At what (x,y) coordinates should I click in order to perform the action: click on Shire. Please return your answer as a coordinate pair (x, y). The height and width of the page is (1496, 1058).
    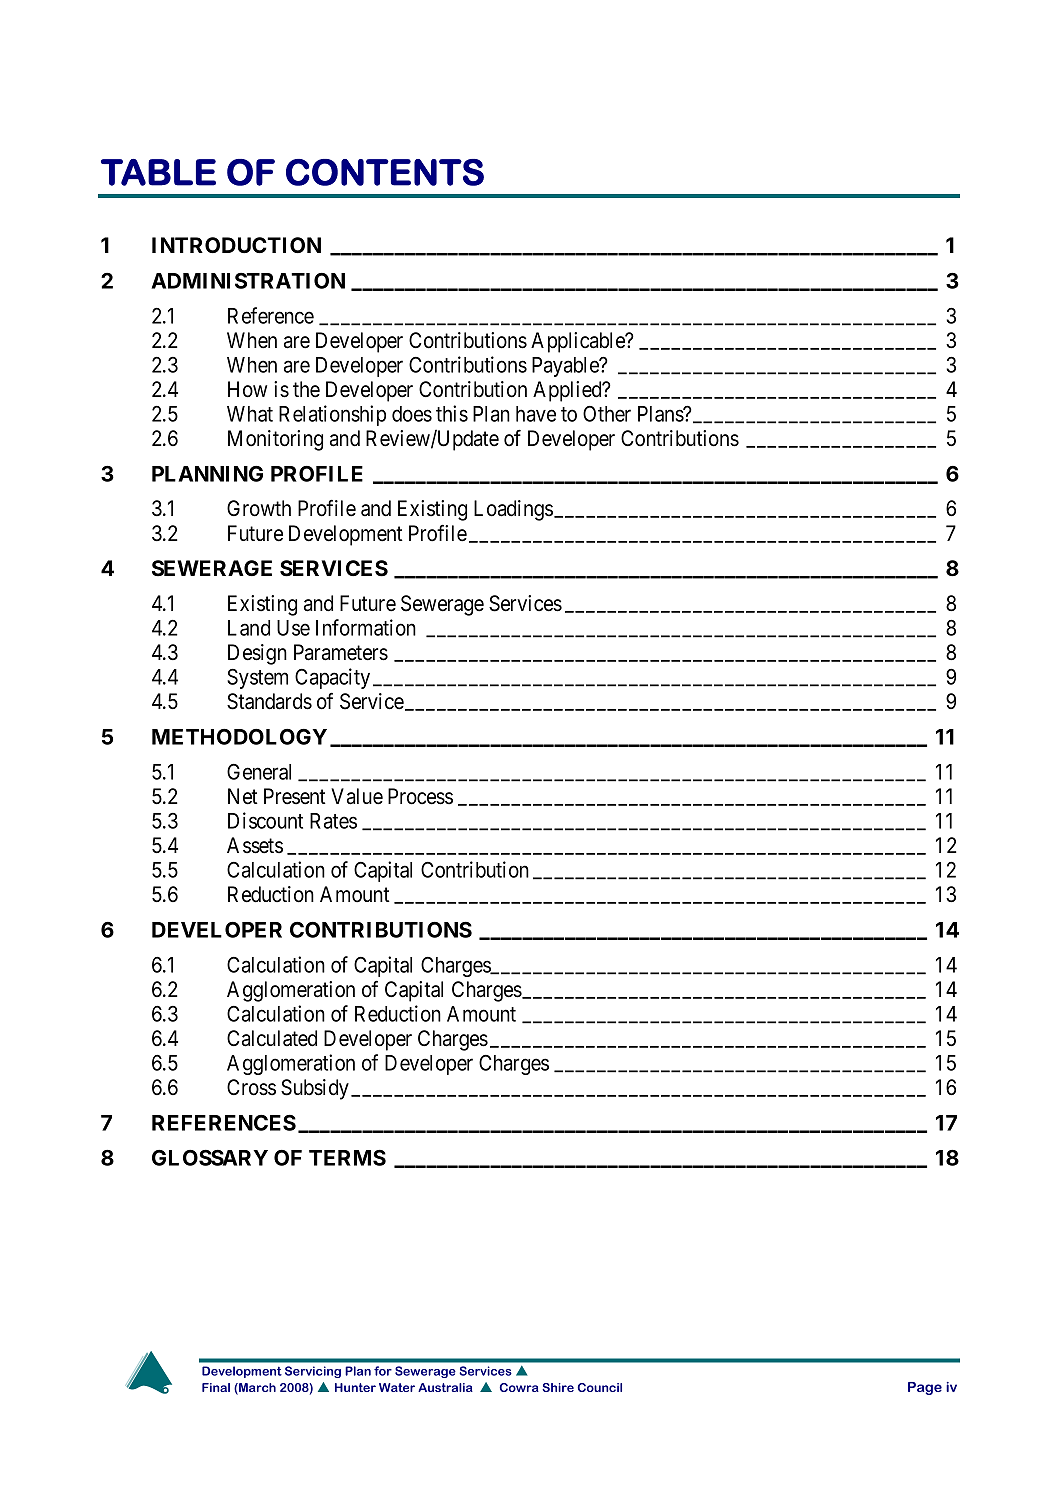
    Looking at the image, I should click on (558, 1387).
